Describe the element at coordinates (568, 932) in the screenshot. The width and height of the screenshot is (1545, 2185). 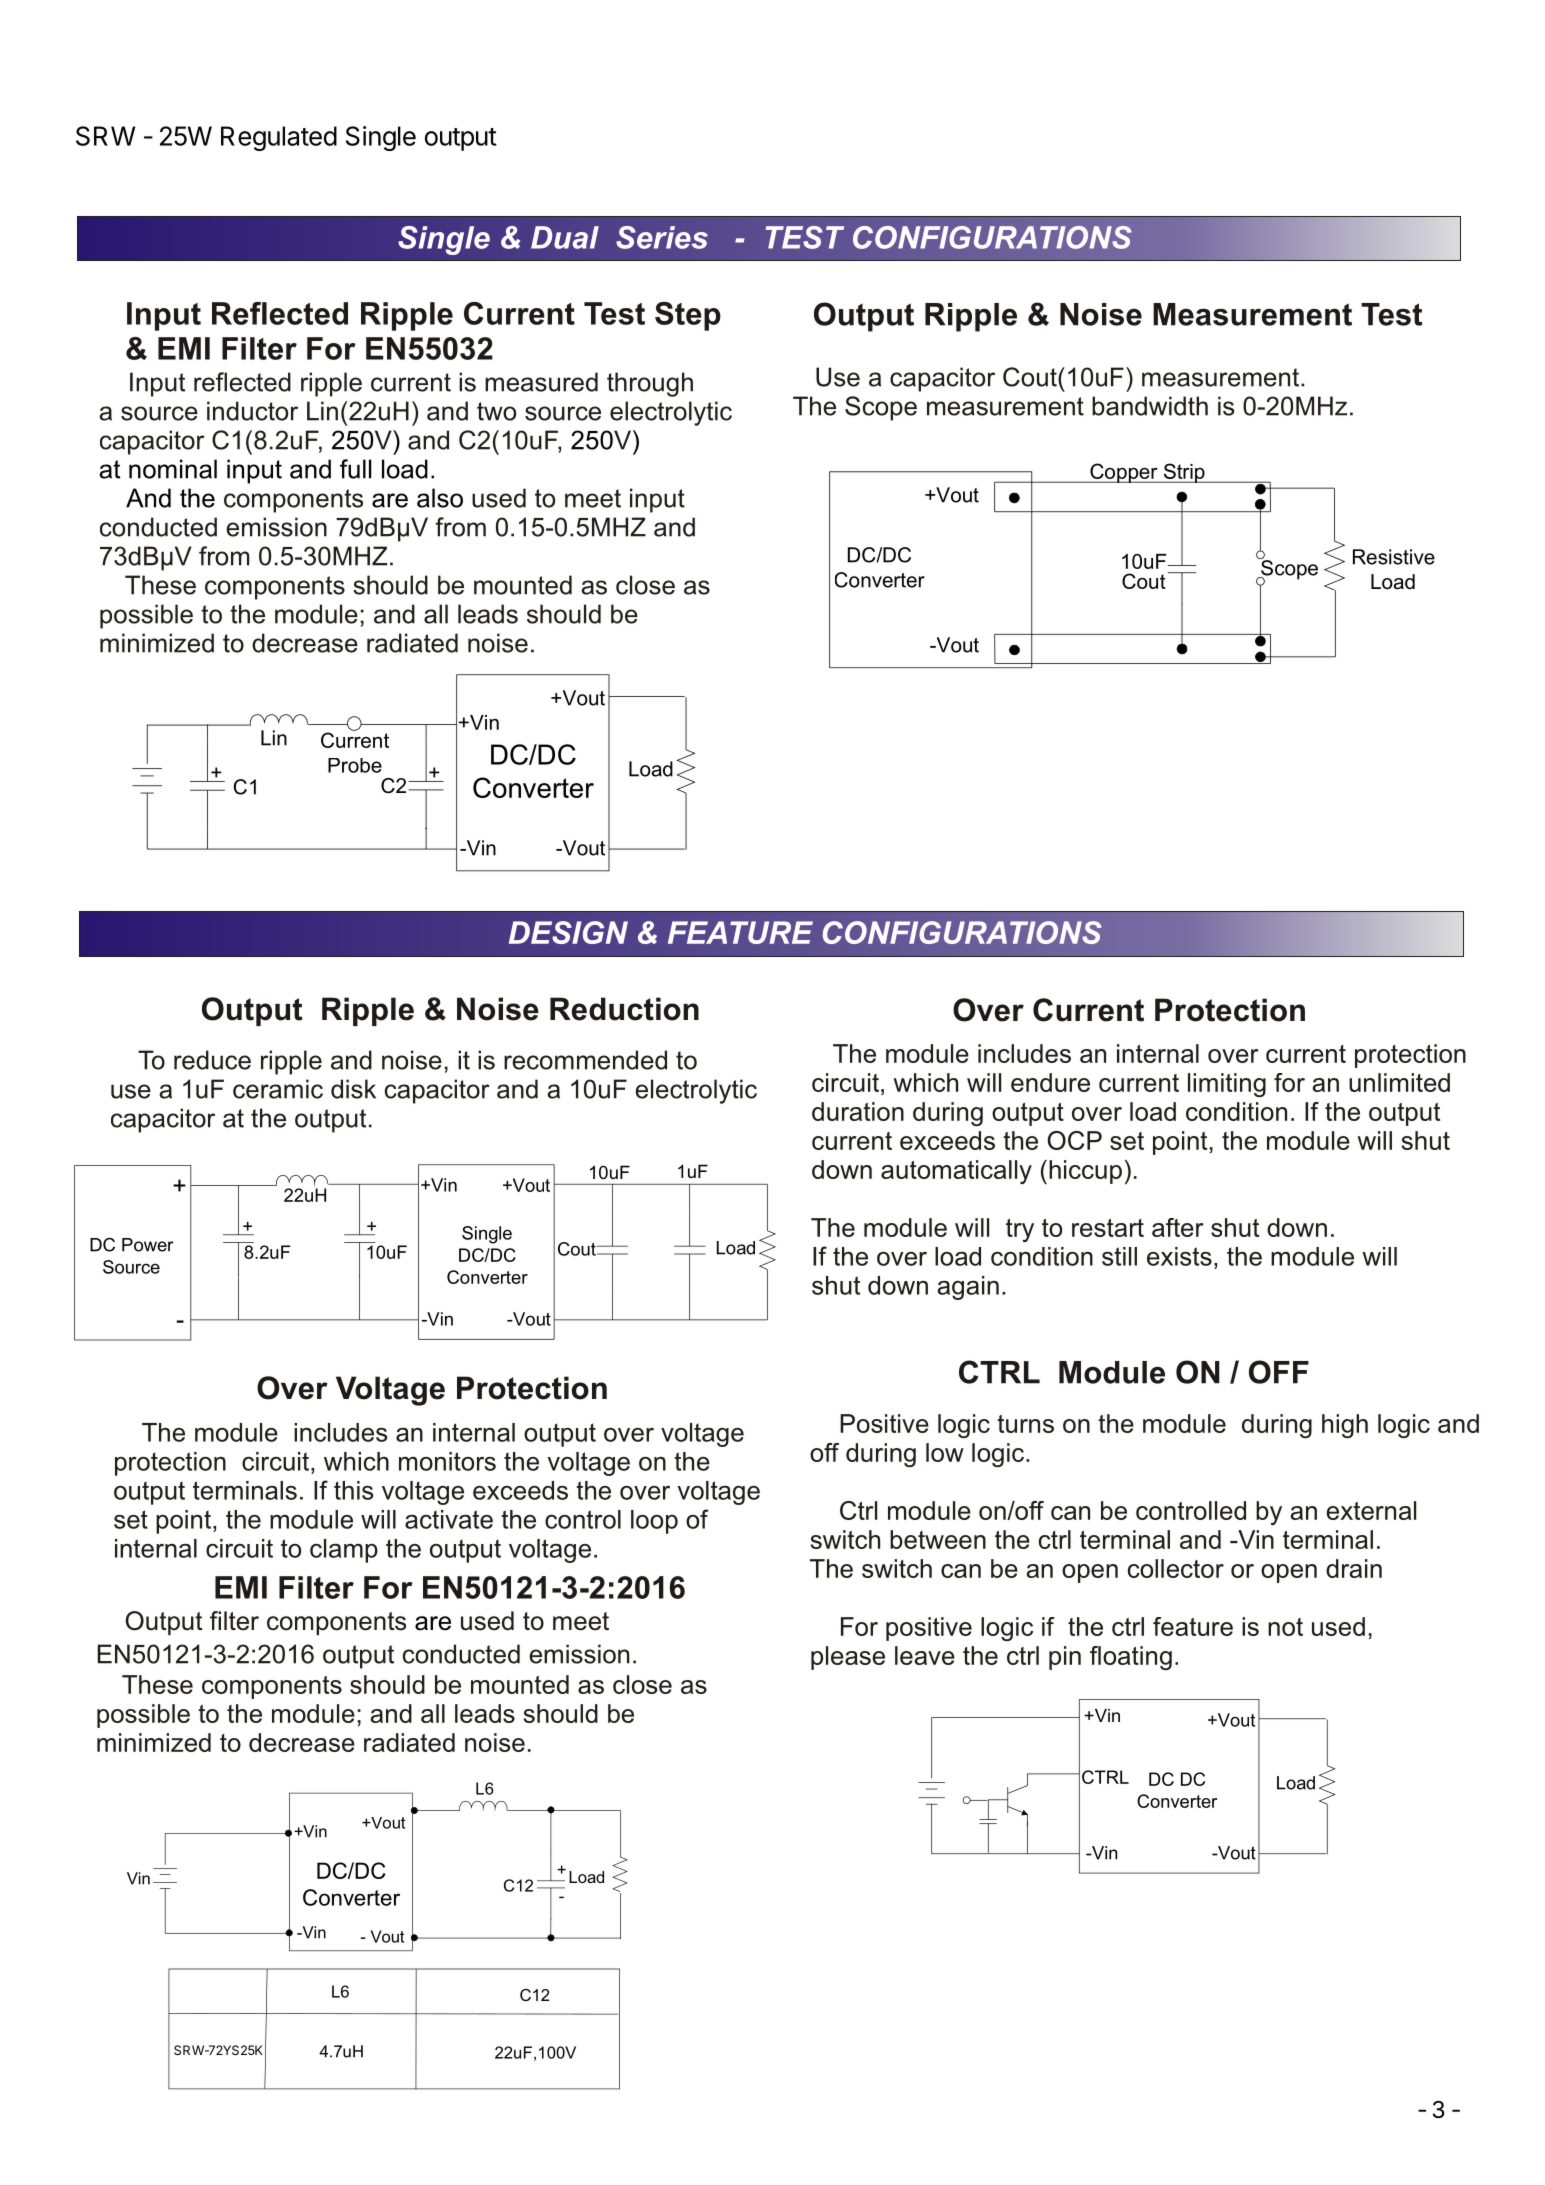
I see `DESIGN` at that location.
